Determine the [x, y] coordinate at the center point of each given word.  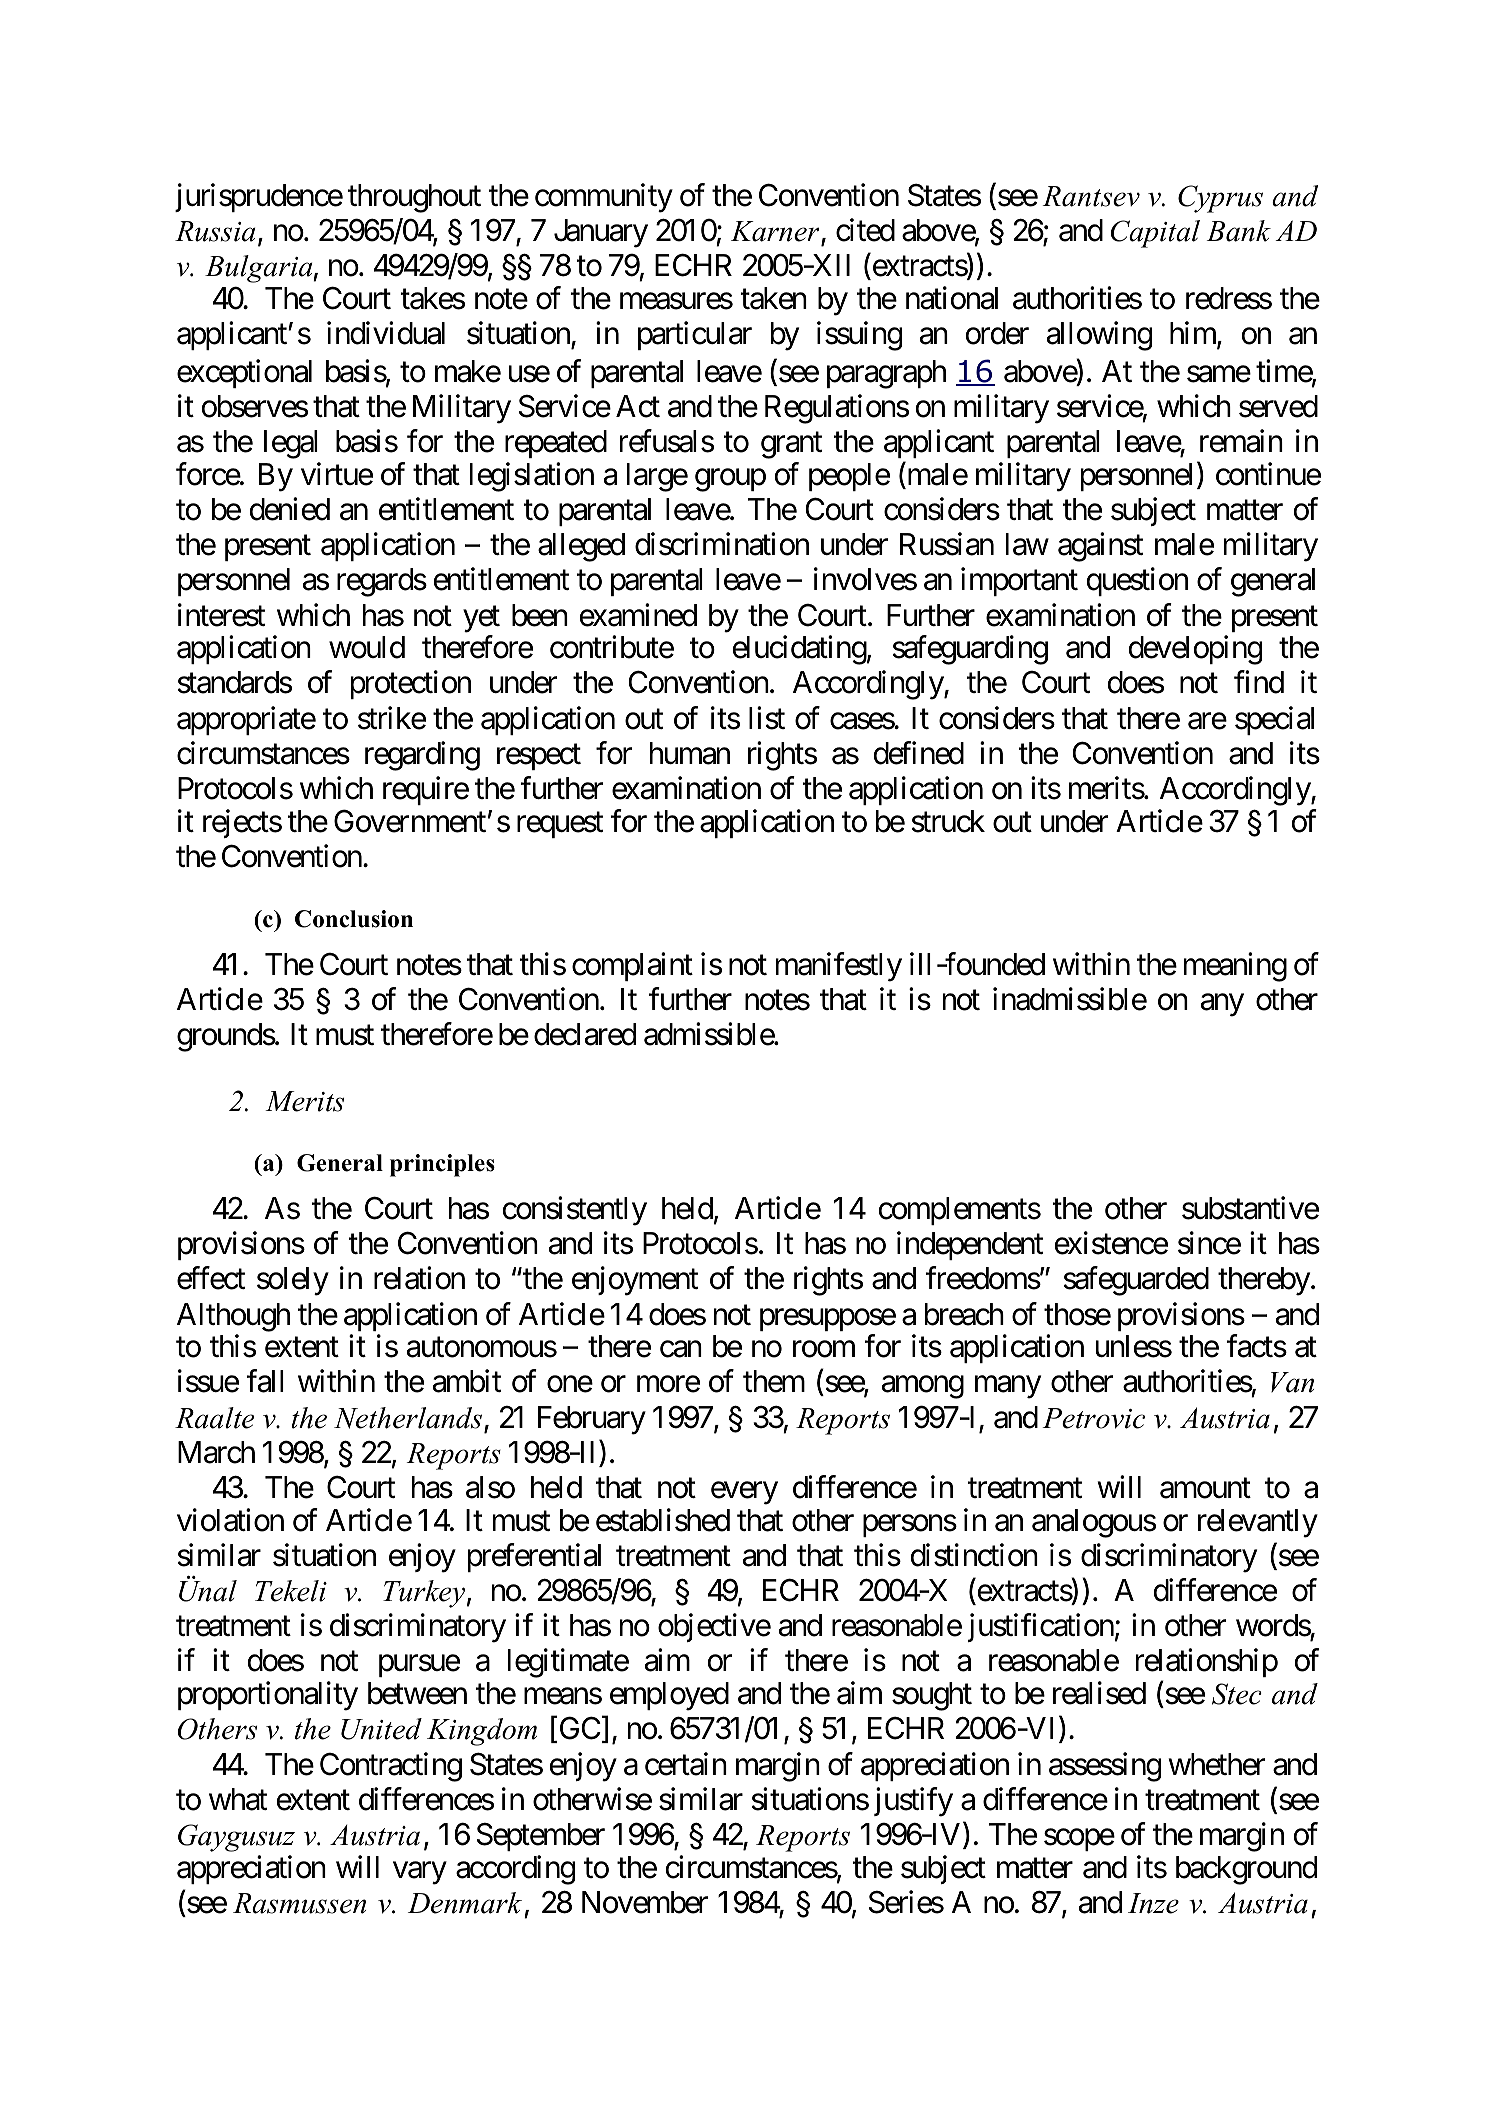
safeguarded [1136, 1281]
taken [773, 298]
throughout [414, 198]
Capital [1155, 234]
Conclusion [354, 919]
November [645, 1902]
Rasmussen [299, 1903]
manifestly [839, 967]
